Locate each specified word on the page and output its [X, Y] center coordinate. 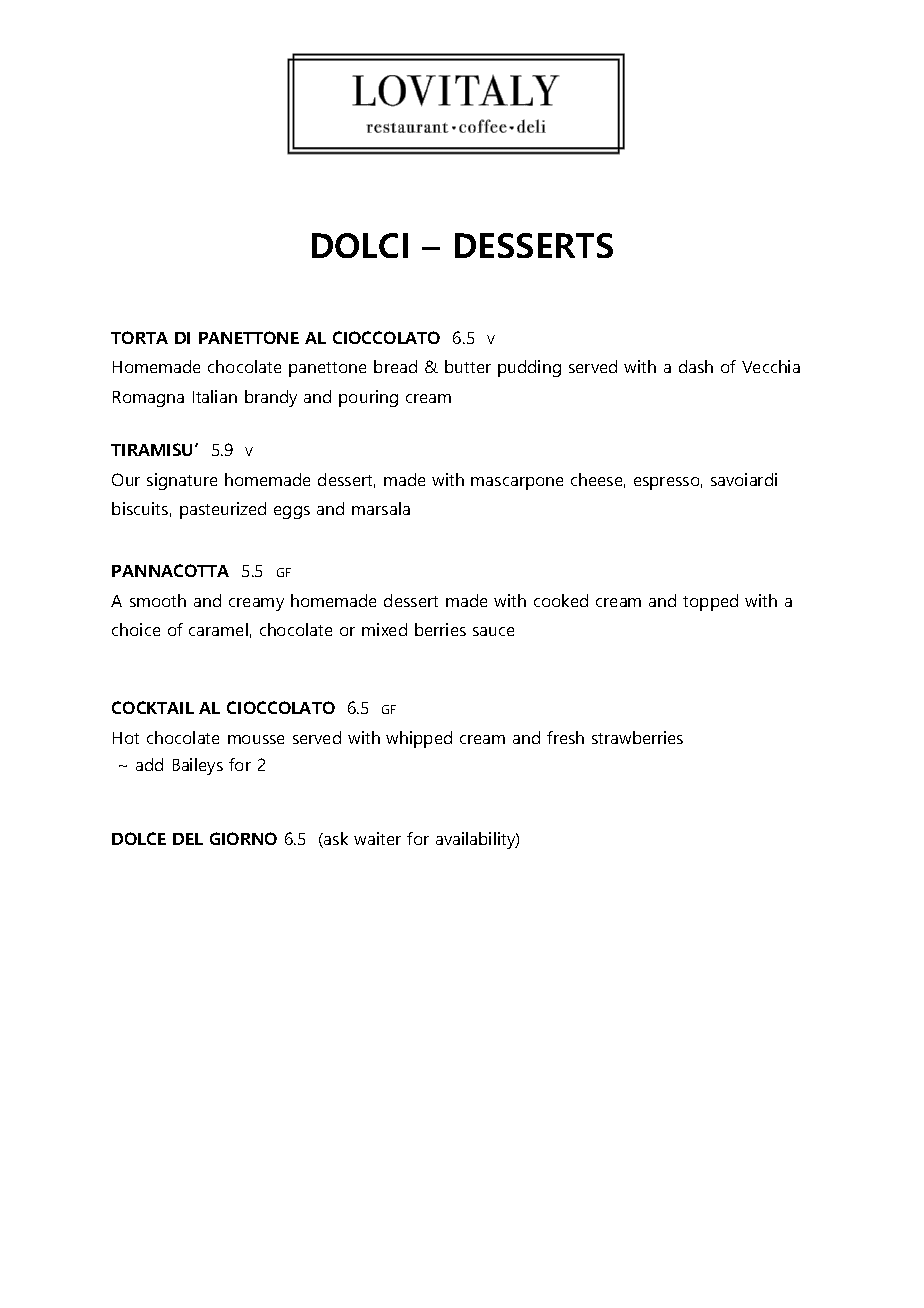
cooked [561, 600]
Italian [215, 396]
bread [395, 366]
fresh [565, 737]
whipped [419, 739]
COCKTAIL [153, 707]
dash [696, 366]
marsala [381, 508]
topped [710, 602]
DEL [188, 839]
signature [182, 481]
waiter [377, 838]
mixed [384, 629]
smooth [158, 600]
